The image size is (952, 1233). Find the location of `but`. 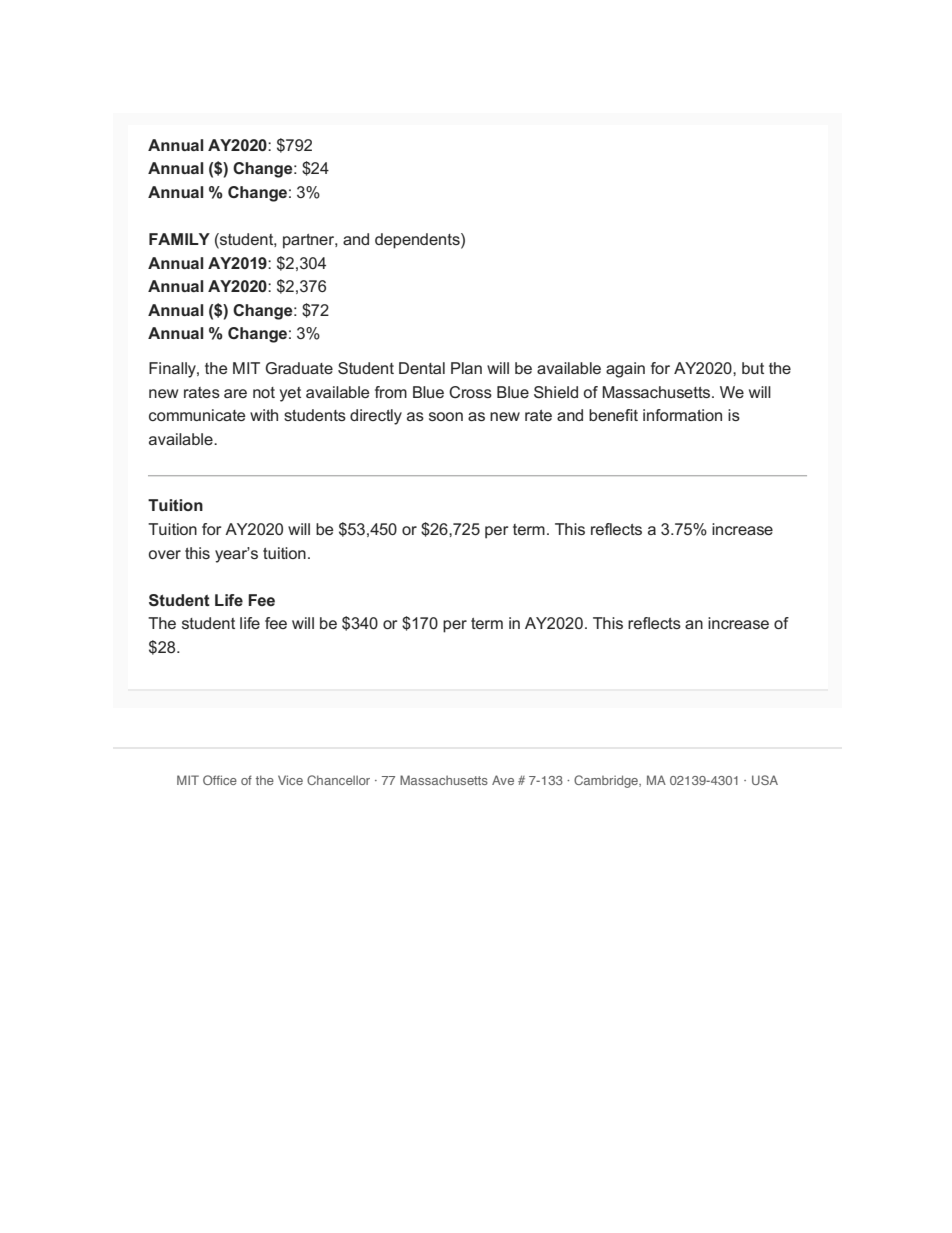

but is located at coordinates (753, 368).
